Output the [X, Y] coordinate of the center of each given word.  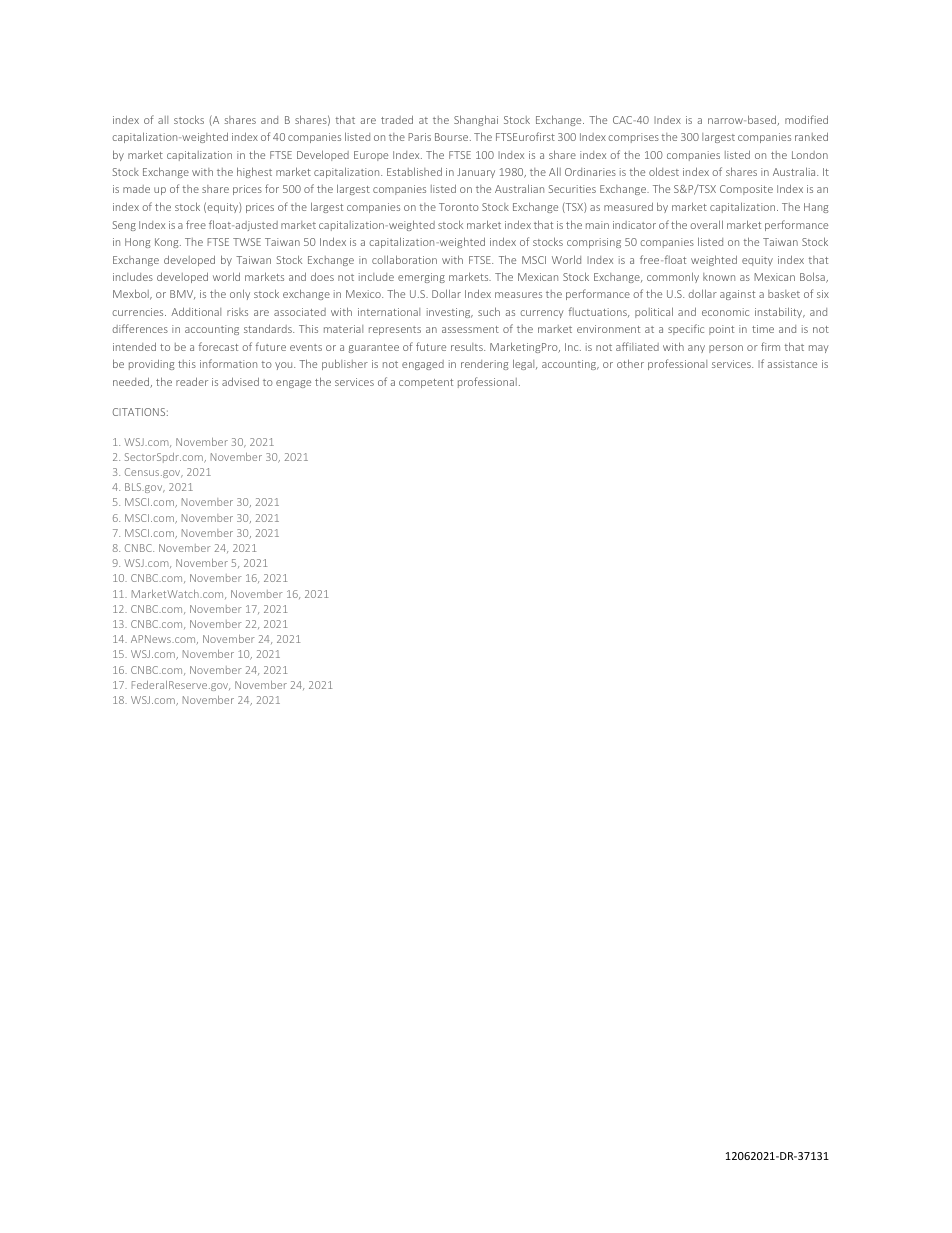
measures [518, 295]
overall [706, 224]
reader [192, 381]
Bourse [453, 137]
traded [397, 119]
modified [806, 119]
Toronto [459, 207]
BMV [182, 294]
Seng [124, 226]
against [737, 295]
